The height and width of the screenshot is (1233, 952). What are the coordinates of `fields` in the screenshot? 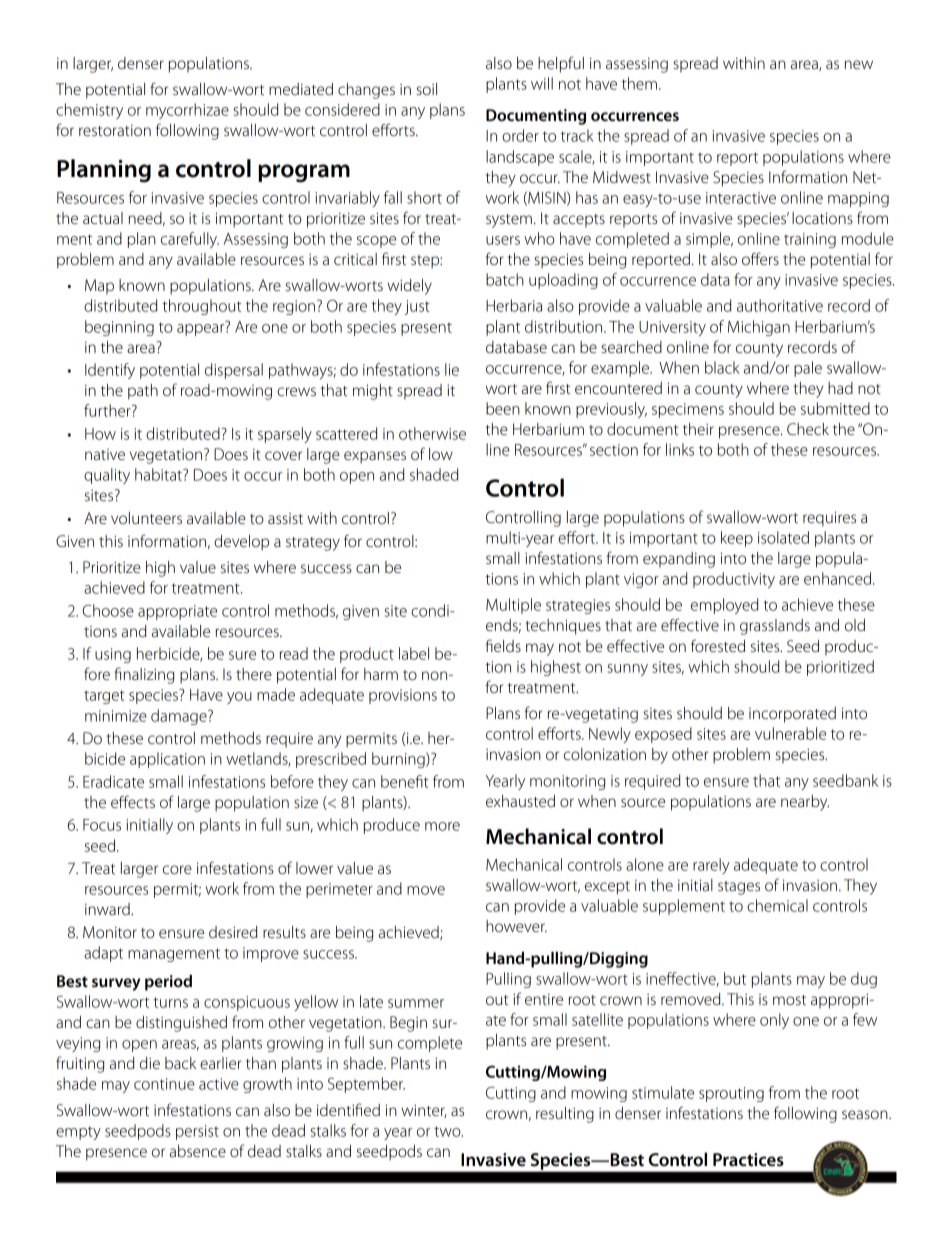 It's located at (503, 645).
